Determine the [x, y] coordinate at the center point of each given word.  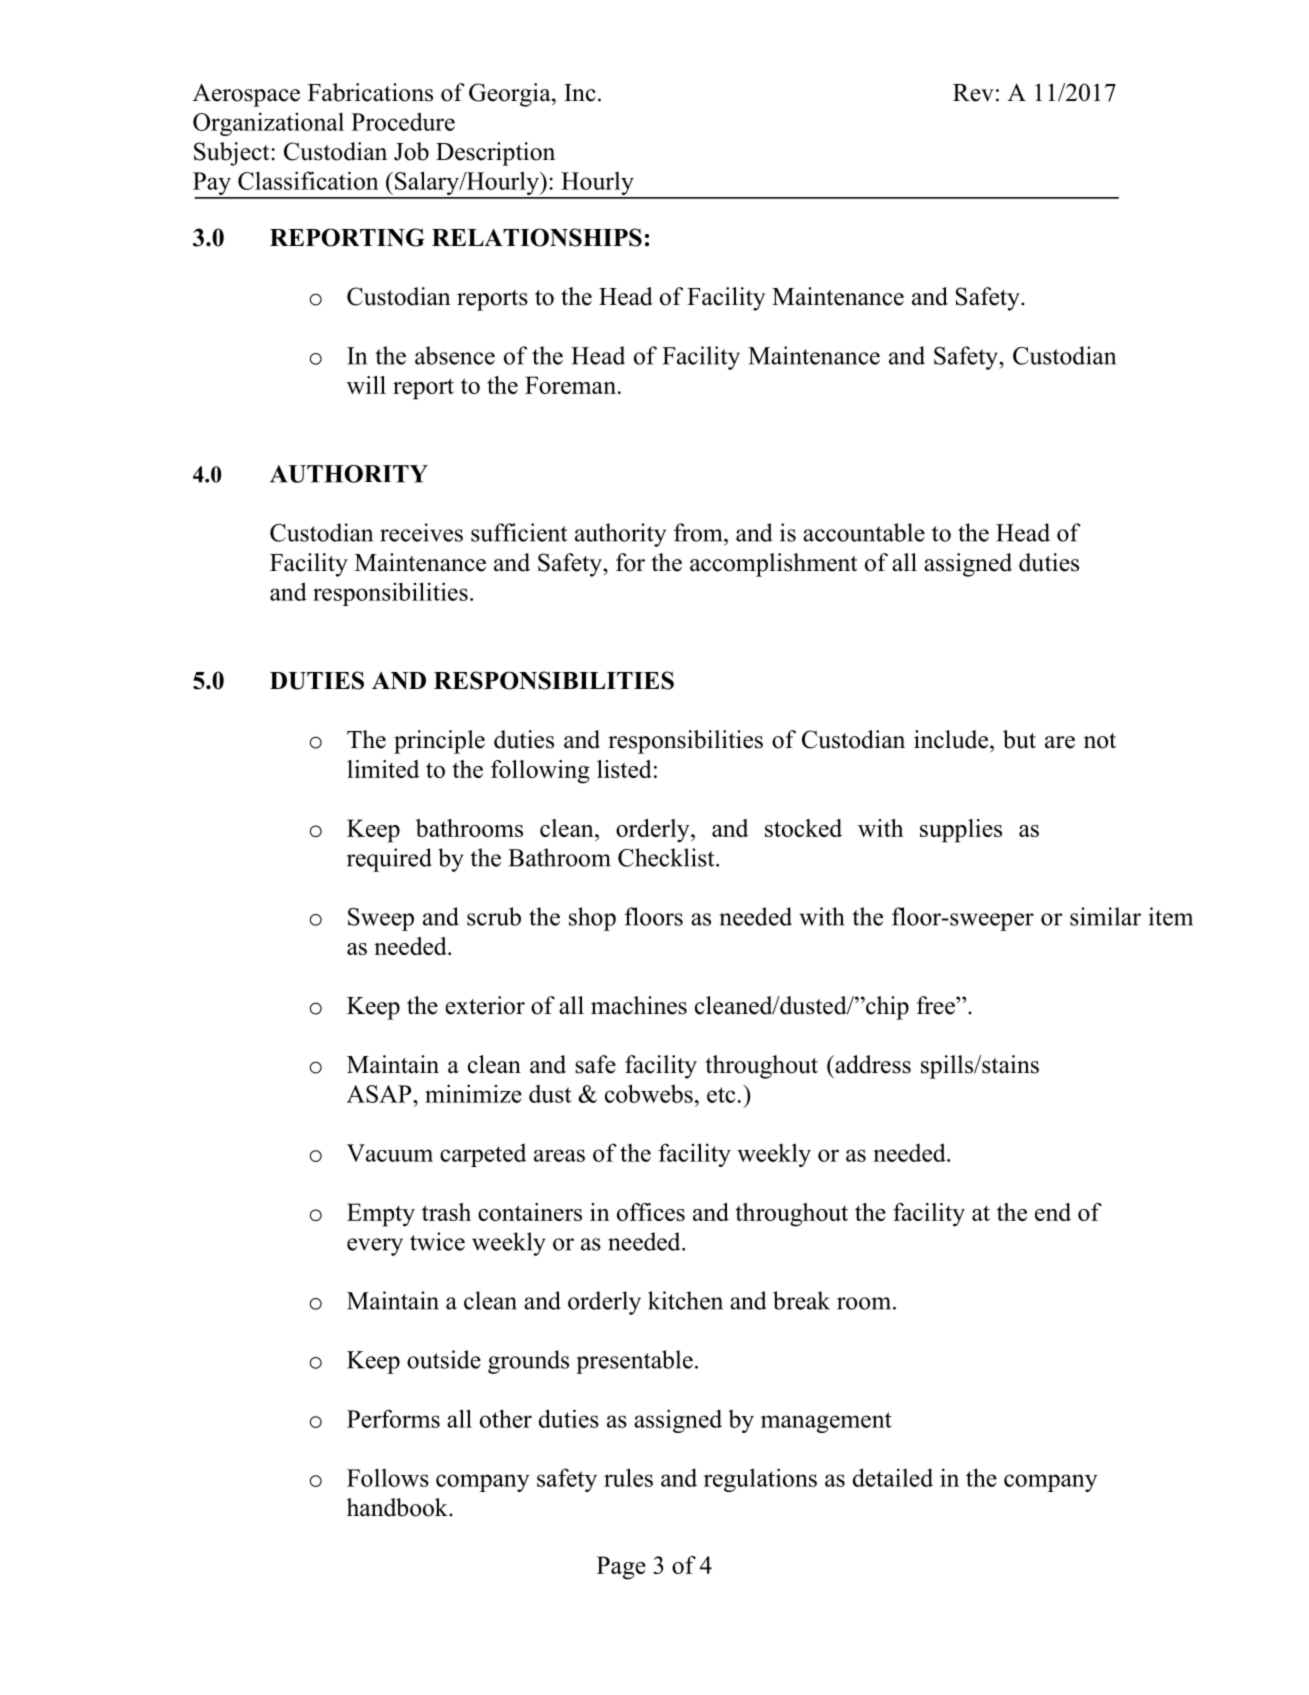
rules [628, 1477]
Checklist [667, 857]
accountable [864, 532]
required [389, 860]
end [1053, 1212]
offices [651, 1212]
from [699, 532]
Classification [308, 180]
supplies [961, 831]
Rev [973, 93]
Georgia [511, 95]
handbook [398, 1507]
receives [421, 532]
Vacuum [390, 1153]
